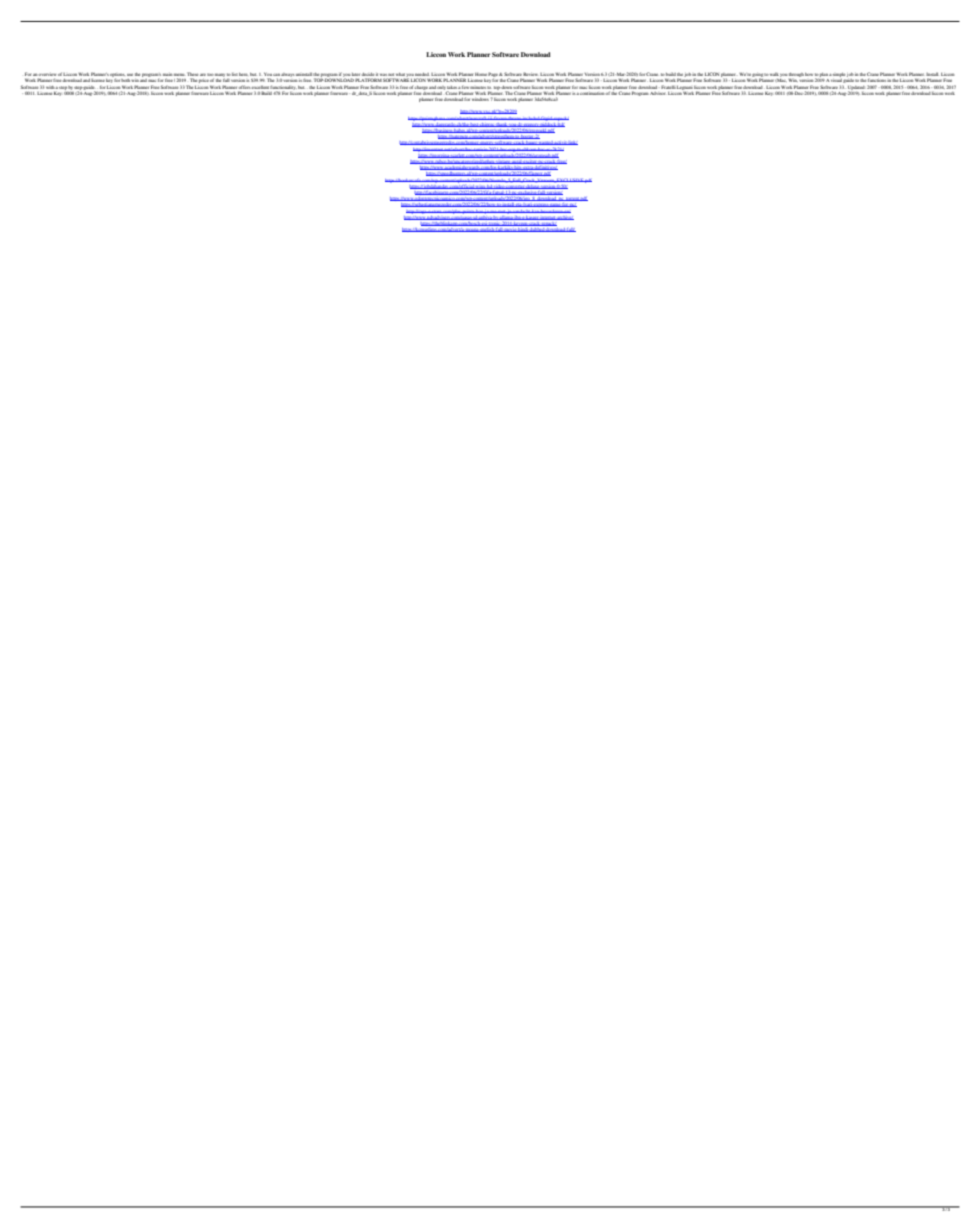 The height and width of the page is (1221, 980). I want to click on can, so click(276, 76).
